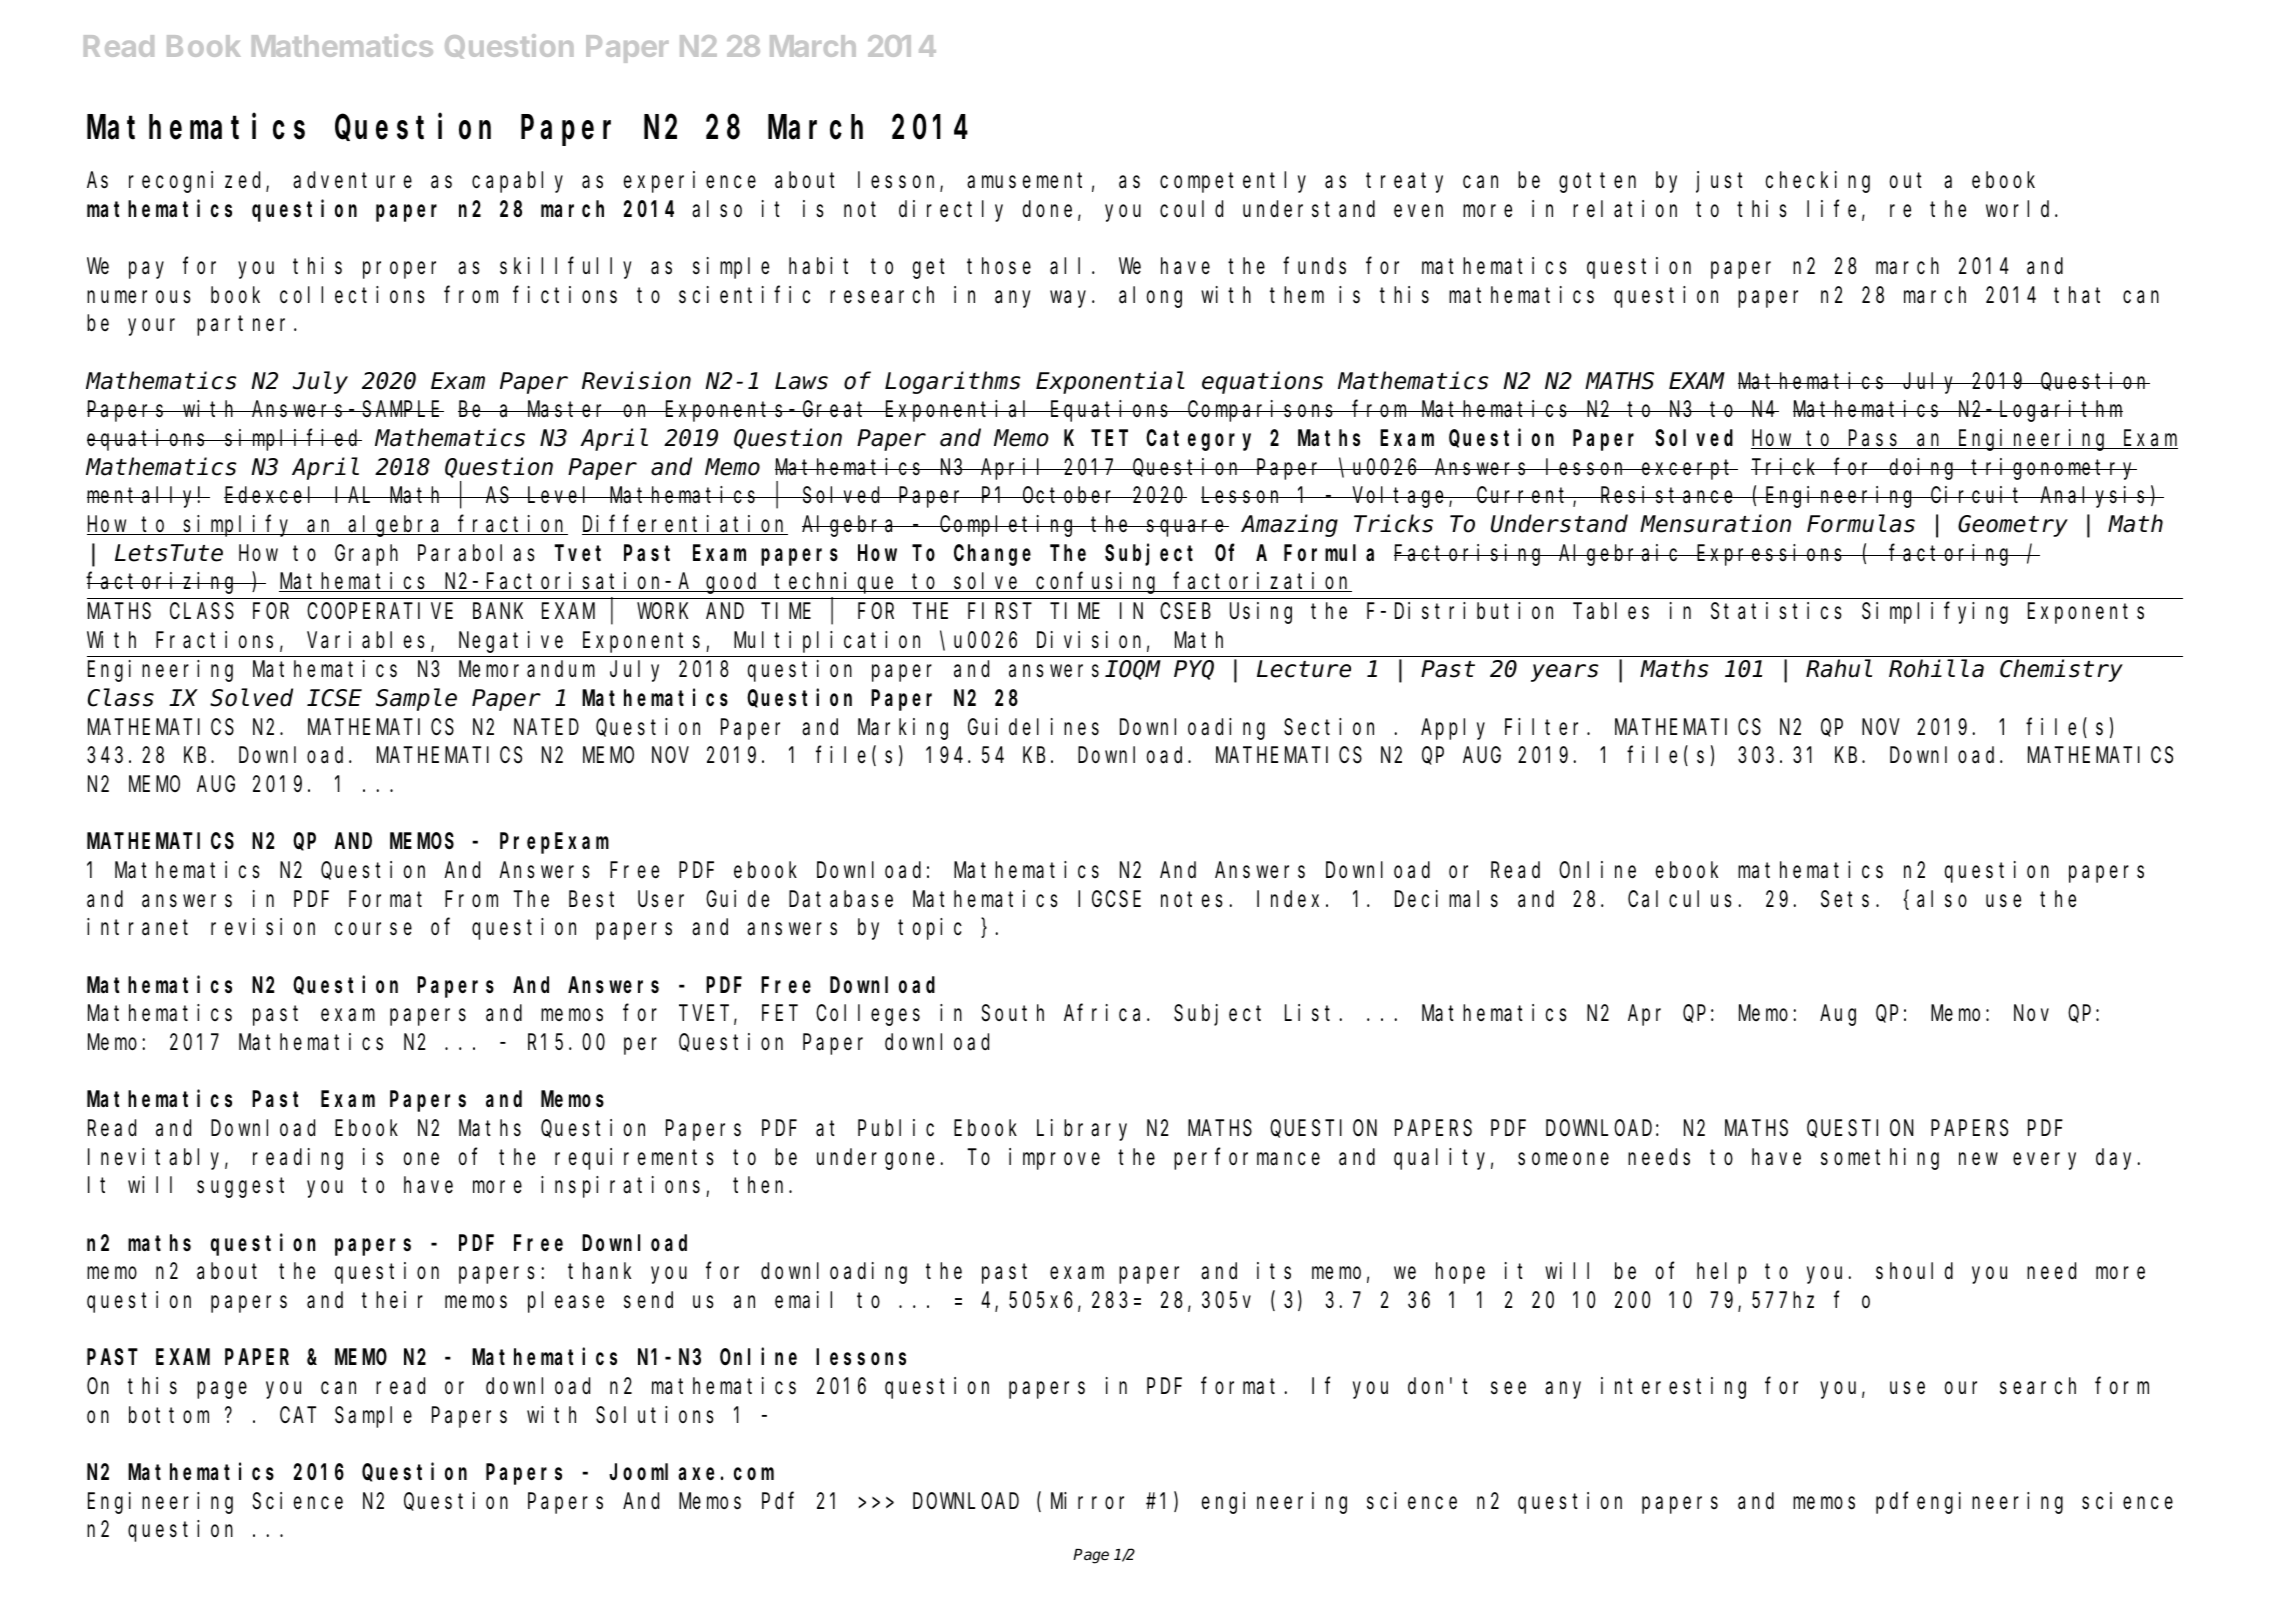 The image size is (2275, 1609). What do you see at coordinates (1047, 209) in the page?
I see `done` at bounding box center [1047, 209].
